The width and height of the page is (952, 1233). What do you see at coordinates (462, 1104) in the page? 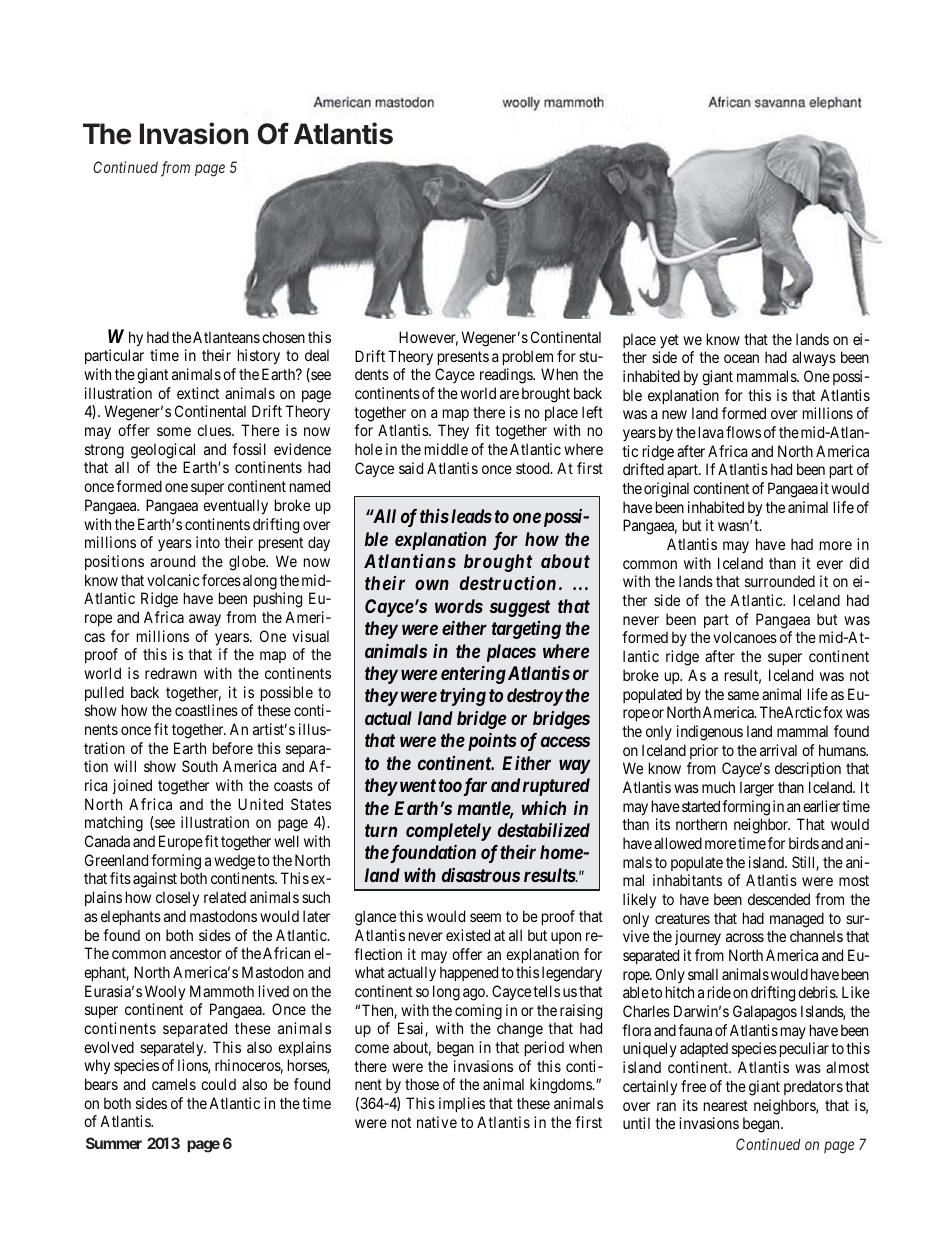
I see `implies` at bounding box center [462, 1104].
